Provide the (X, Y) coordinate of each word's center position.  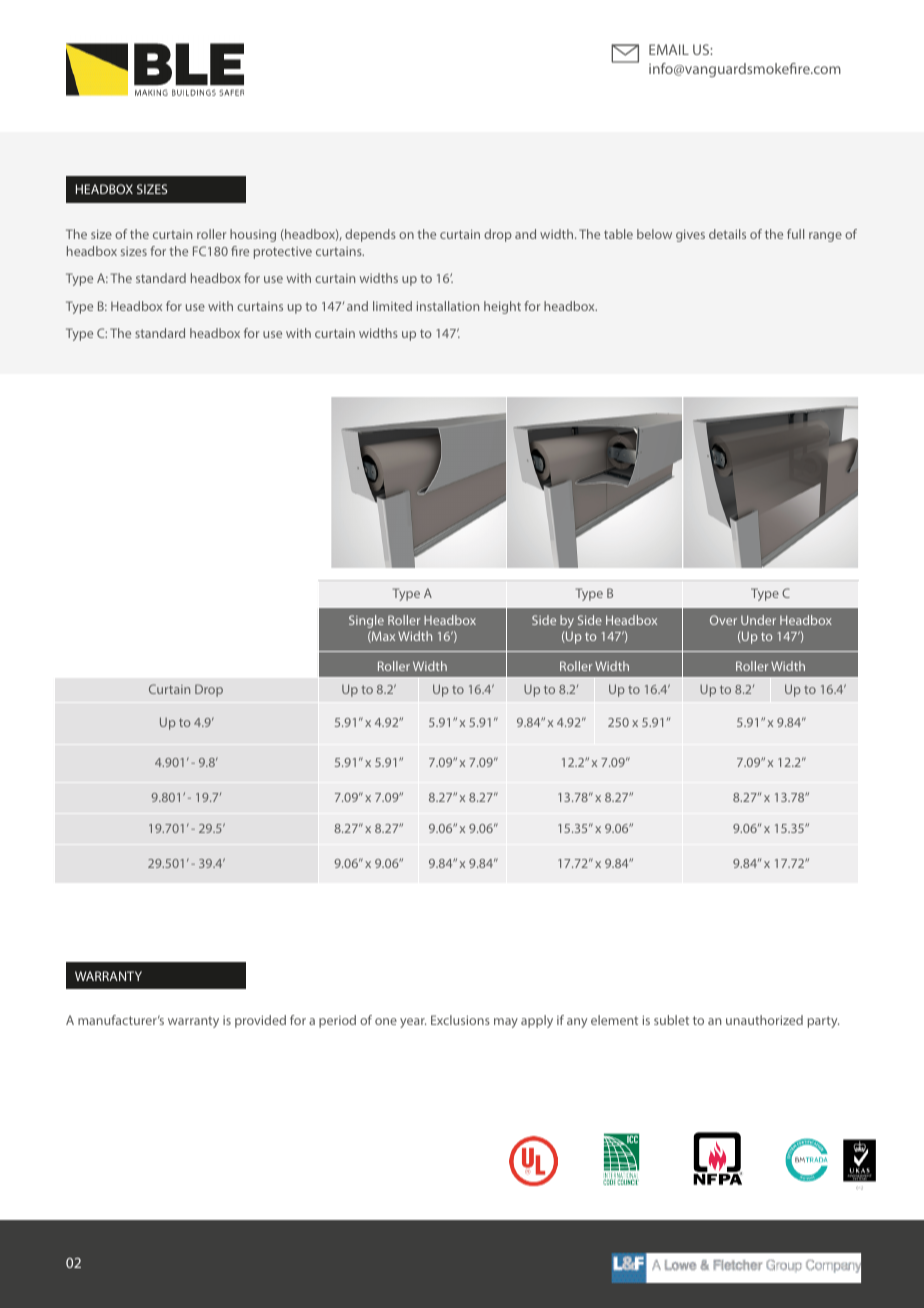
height (502, 307)
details (727, 234)
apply (537, 1021)
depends (370, 235)
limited (392, 306)
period (337, 1021)
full (795, 234)
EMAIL (669, 49)
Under (758, 620)
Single (366, 621)
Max (382, 637)
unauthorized (764, 1020)
